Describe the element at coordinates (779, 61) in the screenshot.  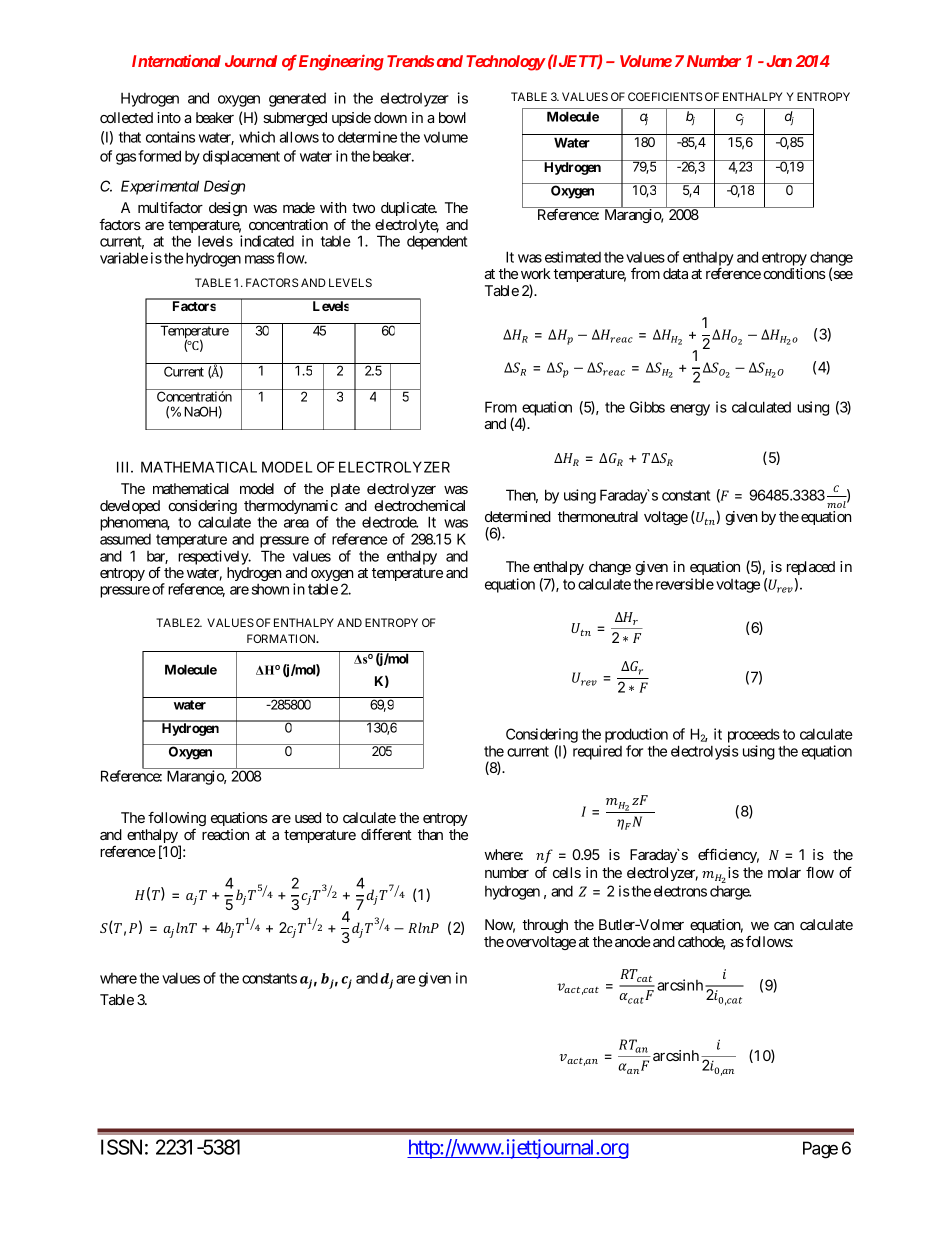
I see `Jan` at that location.
